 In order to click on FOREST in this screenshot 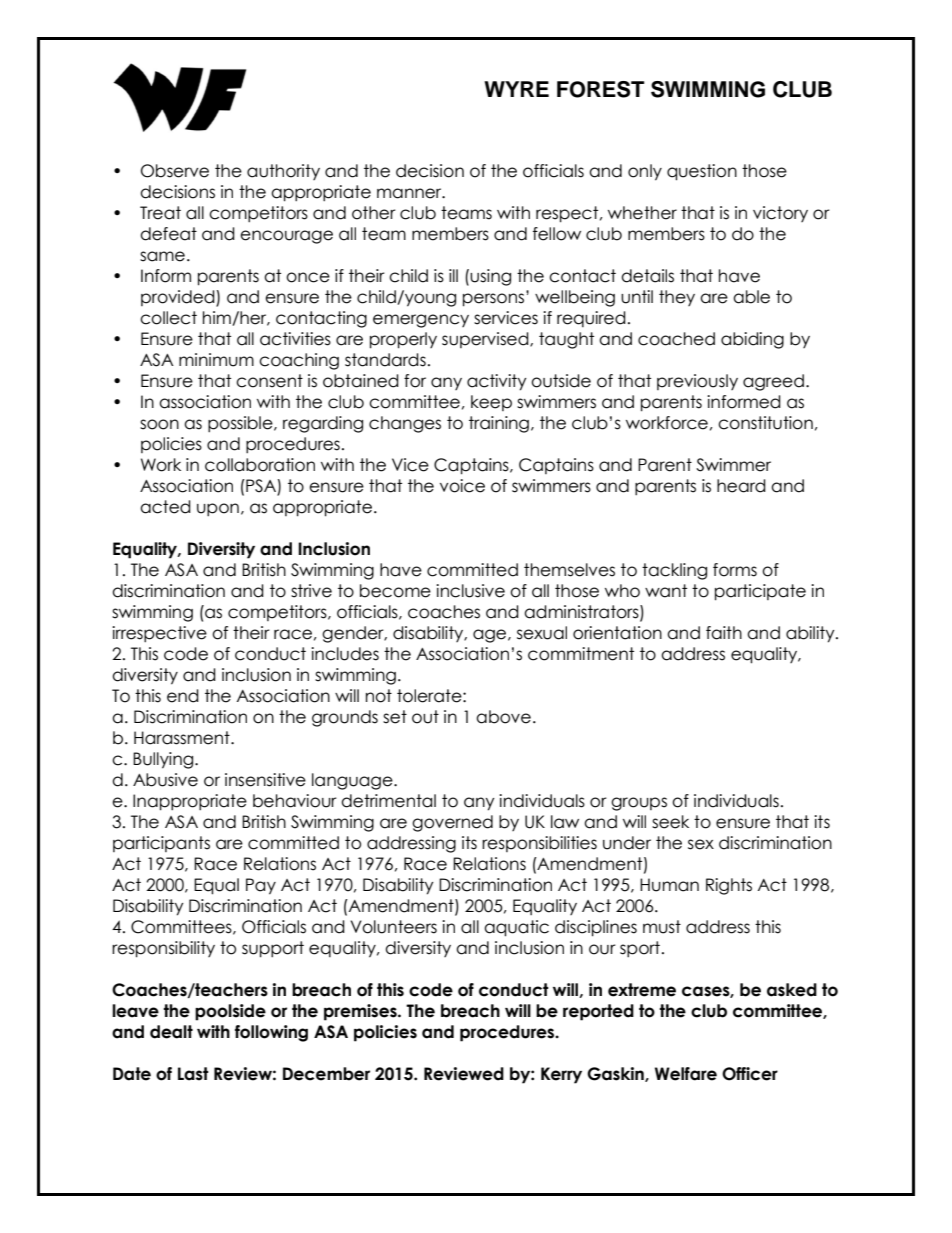, I will do `click(600, 89)`.
